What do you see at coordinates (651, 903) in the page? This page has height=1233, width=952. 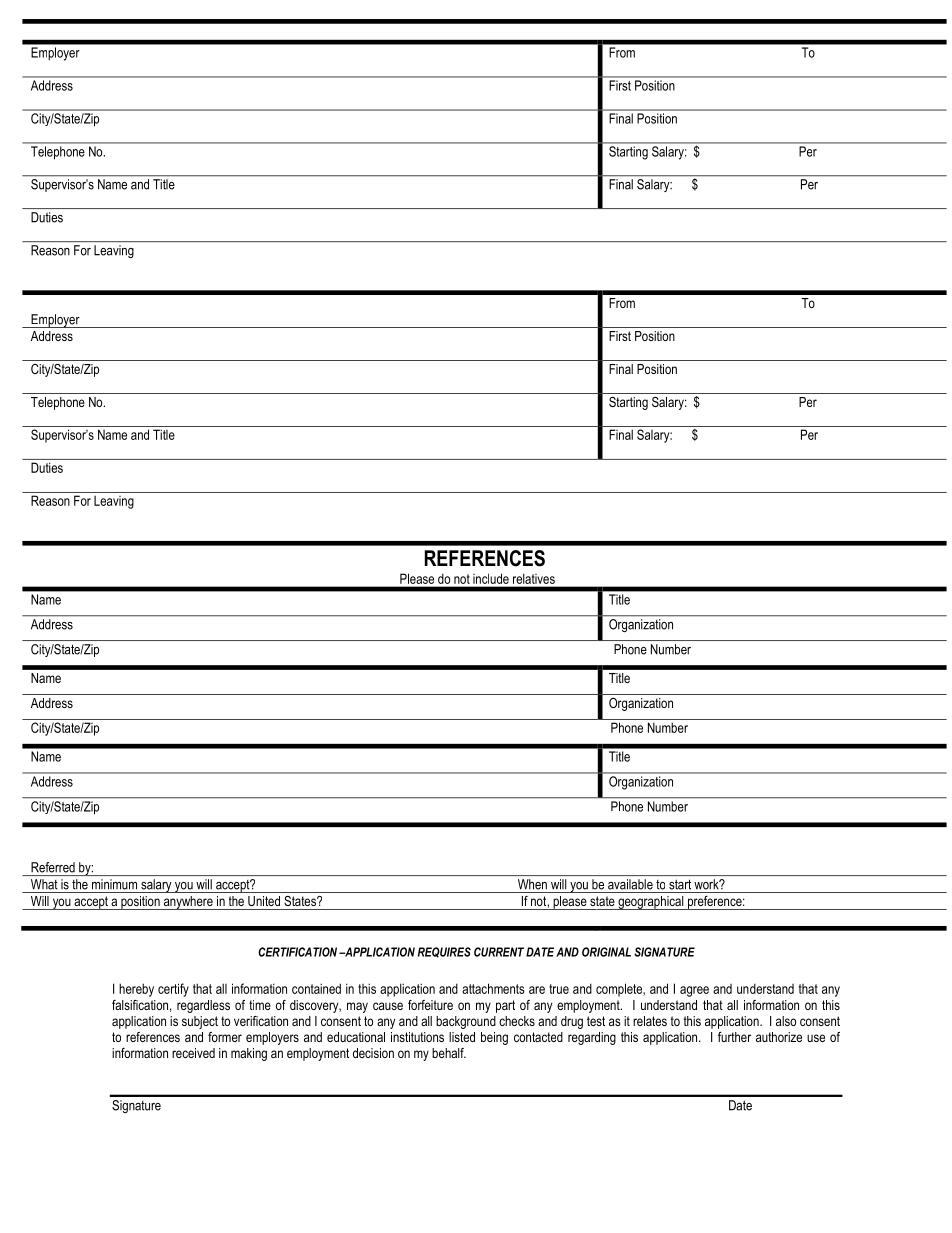 I see `geographical` at bounding box center [651, 903].
